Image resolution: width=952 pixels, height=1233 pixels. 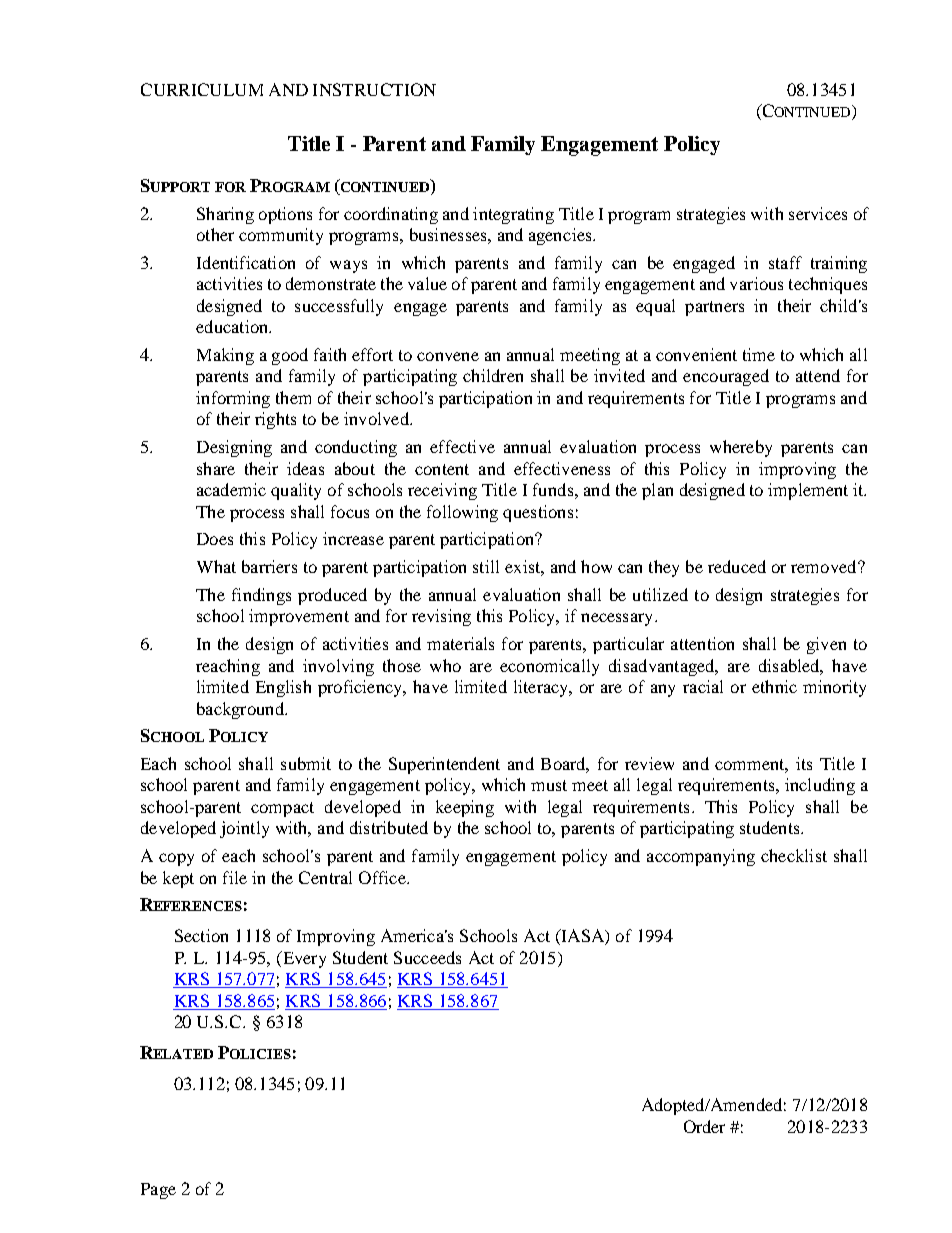 I want to click on integrating, so click(x=513, y=215).
